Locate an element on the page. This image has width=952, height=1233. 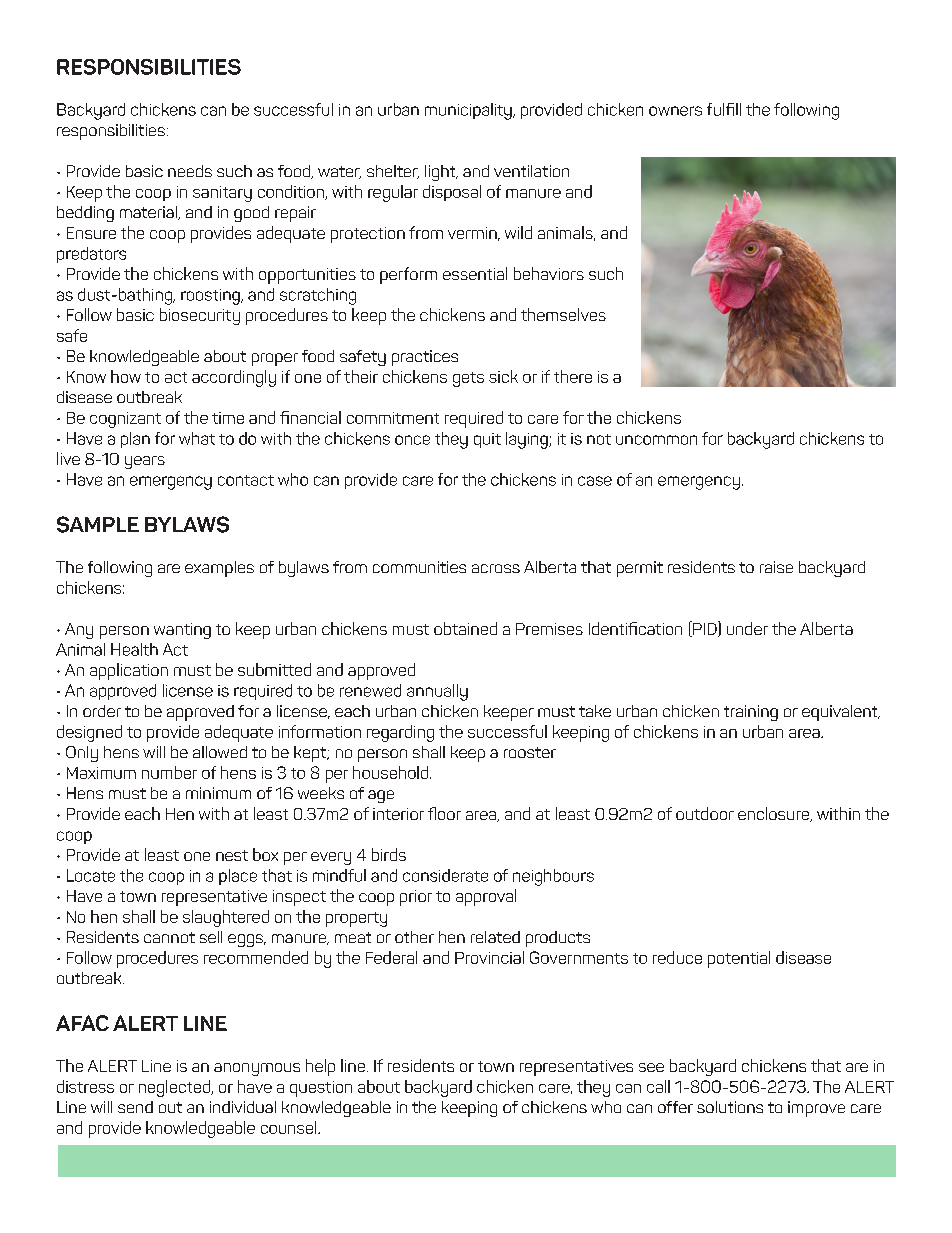
neglected is located at coordinates (175, 1088).
